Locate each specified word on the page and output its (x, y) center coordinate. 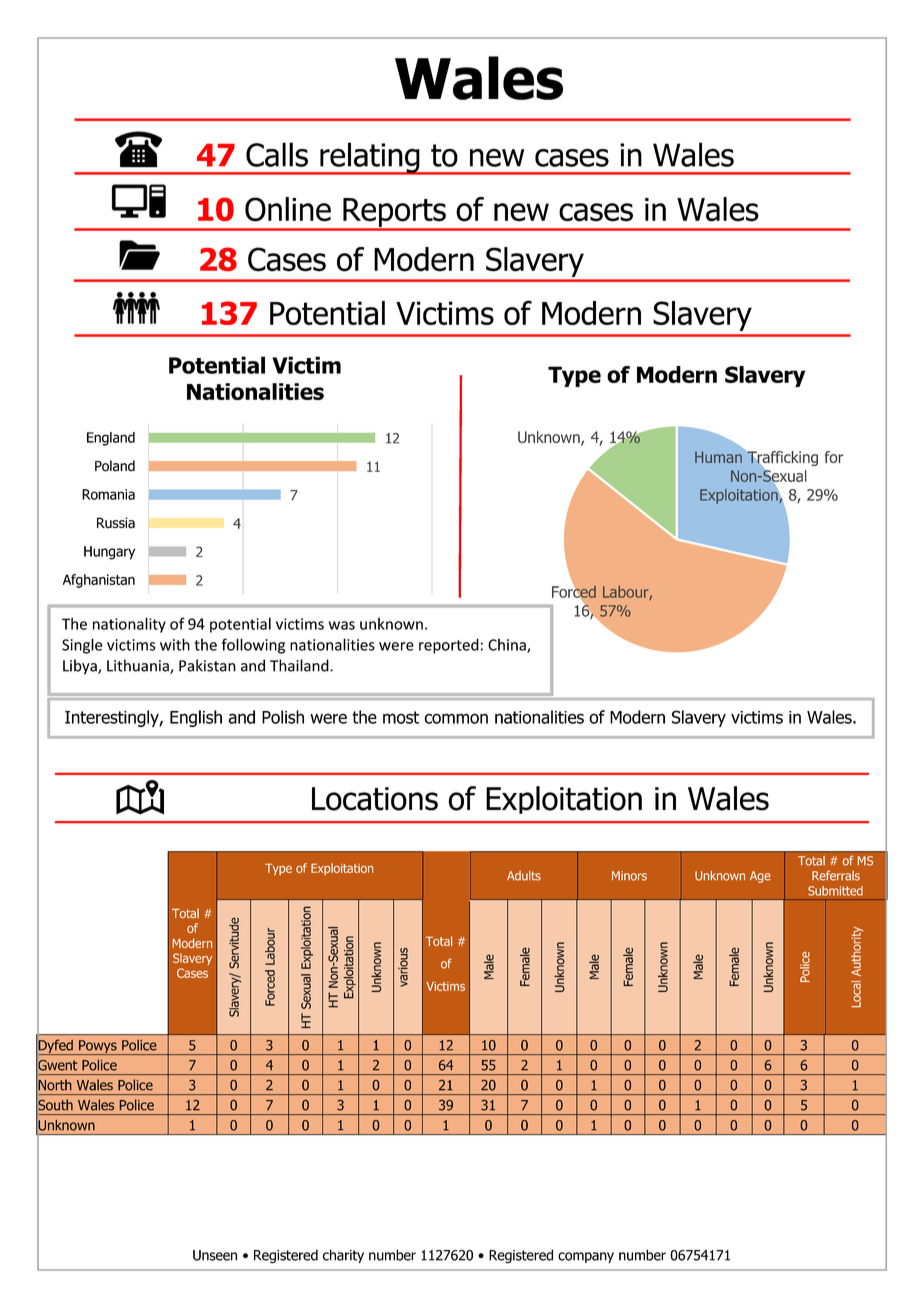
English (196, 718)
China (508, 645)
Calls (277, 154)
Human (718, 457)
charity (343, 1256)
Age (760, 877)
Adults (524, 876)
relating (370, 158)
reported (449, 646)
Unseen (215, 1255)
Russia (116, 523)
